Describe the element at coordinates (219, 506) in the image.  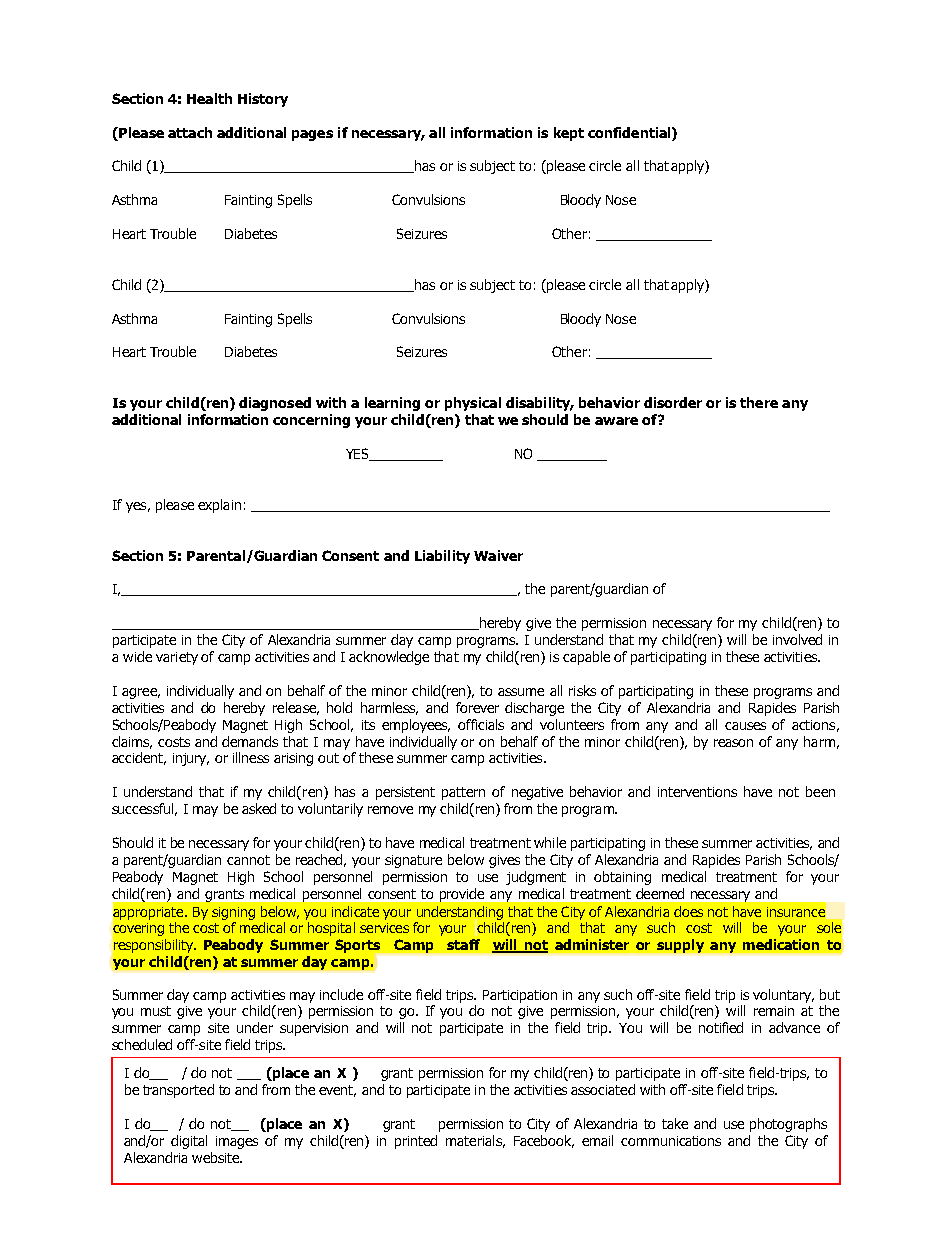
I see `explain` at that location.
